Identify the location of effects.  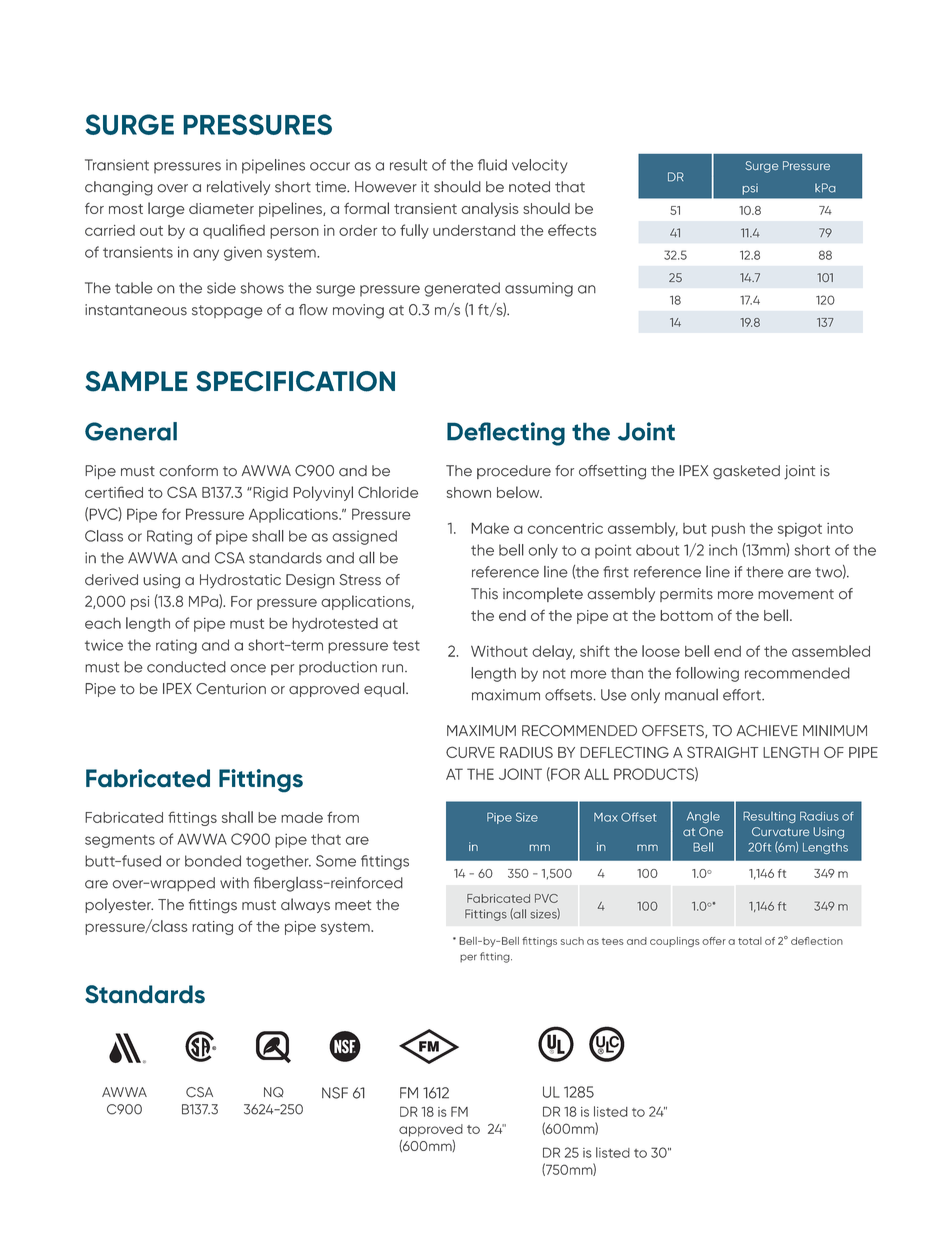
(572, 230).
